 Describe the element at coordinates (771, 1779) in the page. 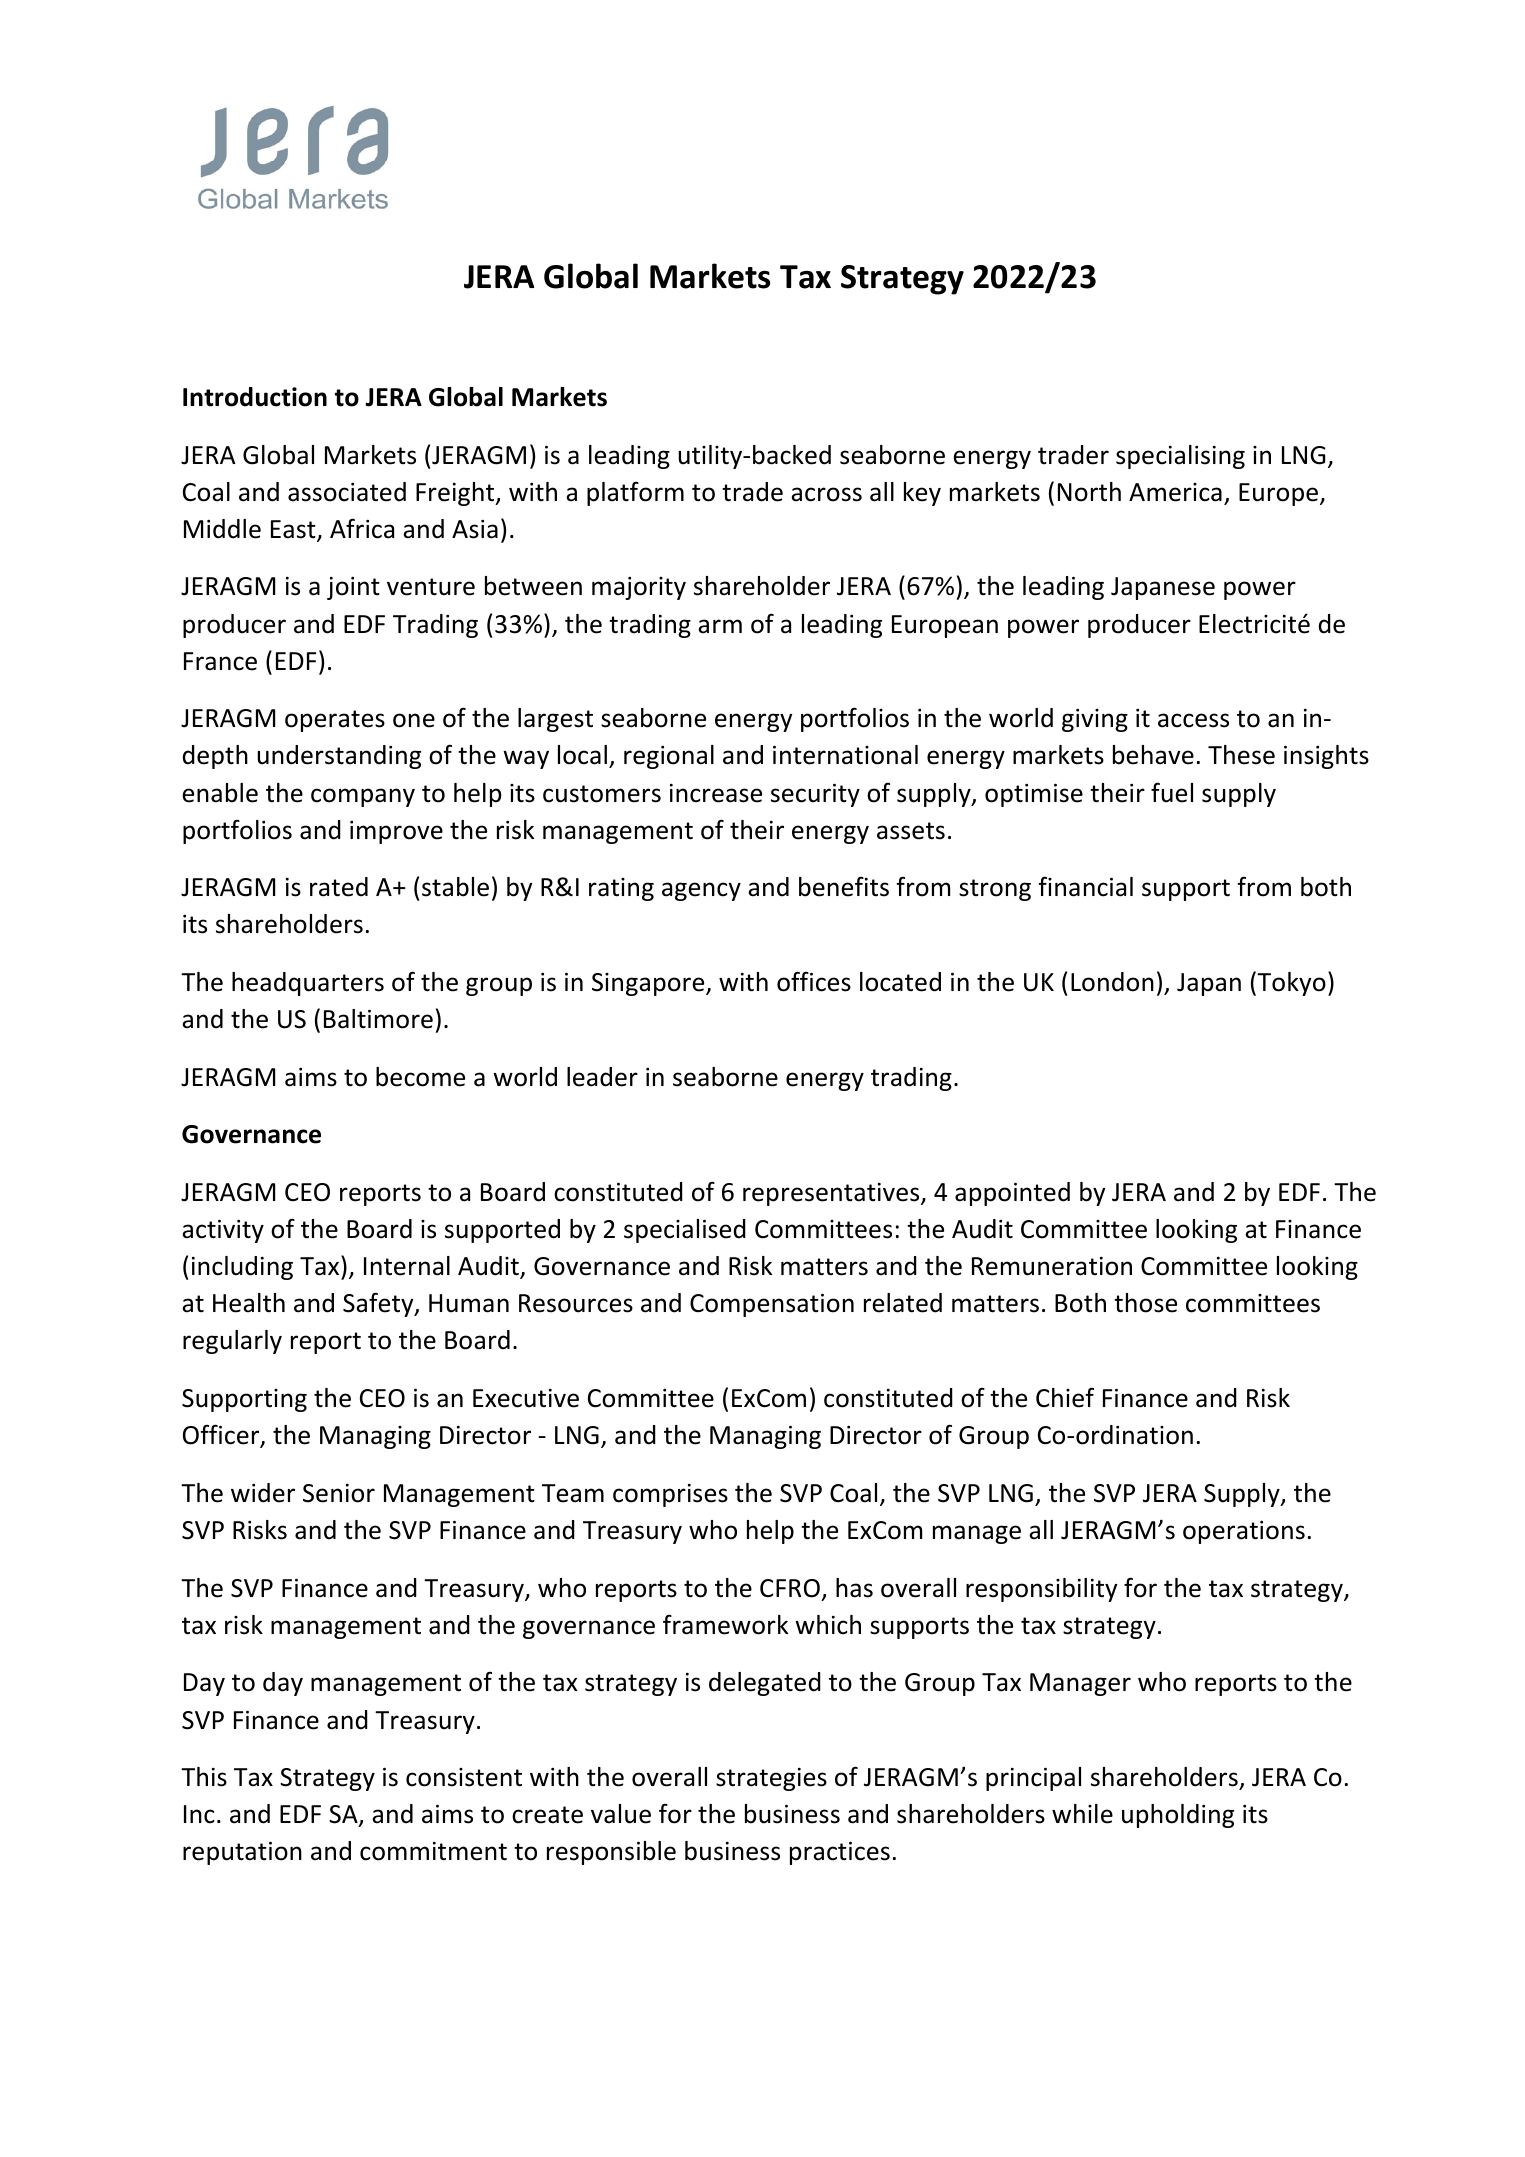

I see `strategies` at that location.
